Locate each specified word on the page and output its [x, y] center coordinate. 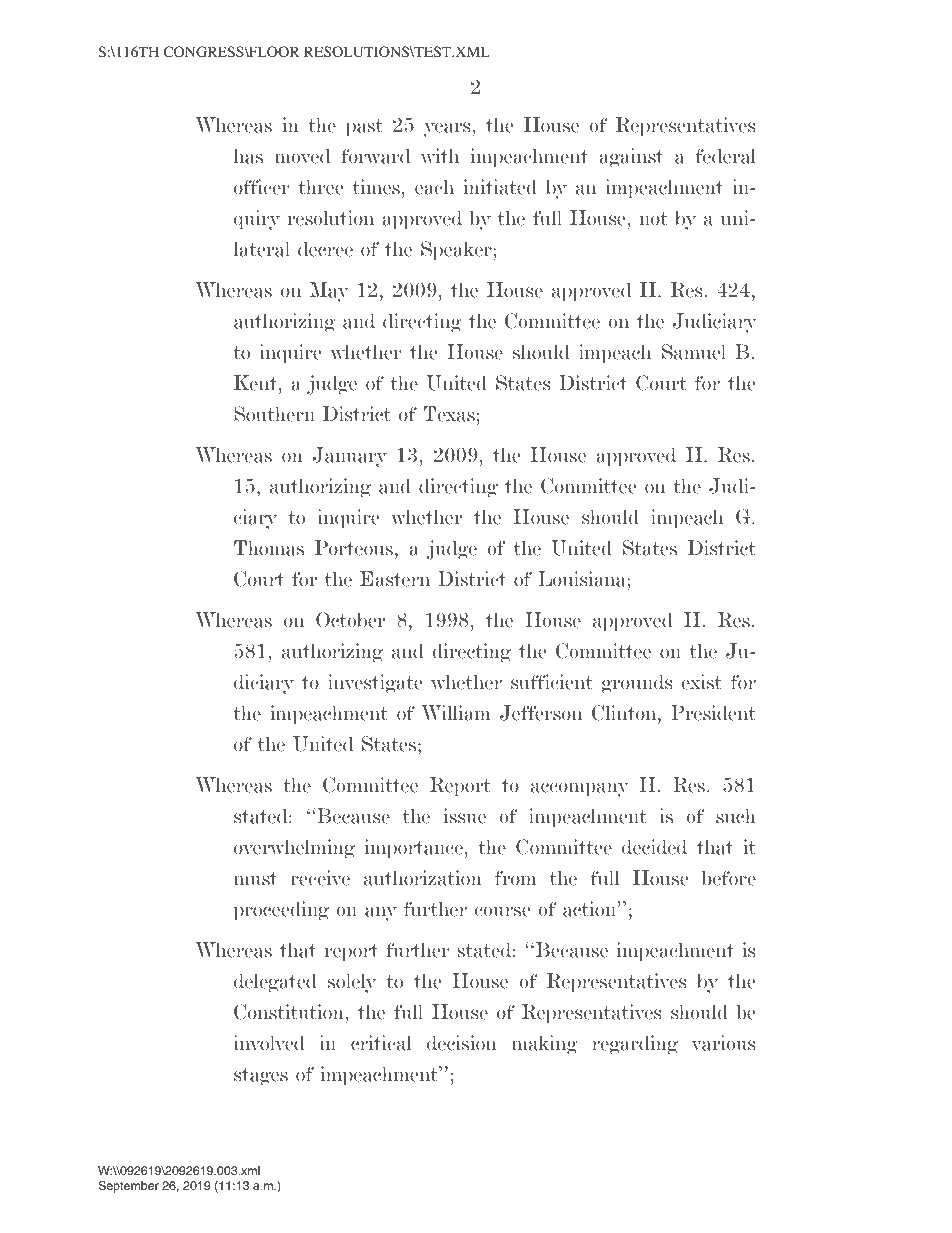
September [128, 1187]
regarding [635, 1045]
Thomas [269, 548]
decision [461, 1043]
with [440, 156]
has [248, 156]
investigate [375, 684]
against [631, 158]
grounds [637, 684]
